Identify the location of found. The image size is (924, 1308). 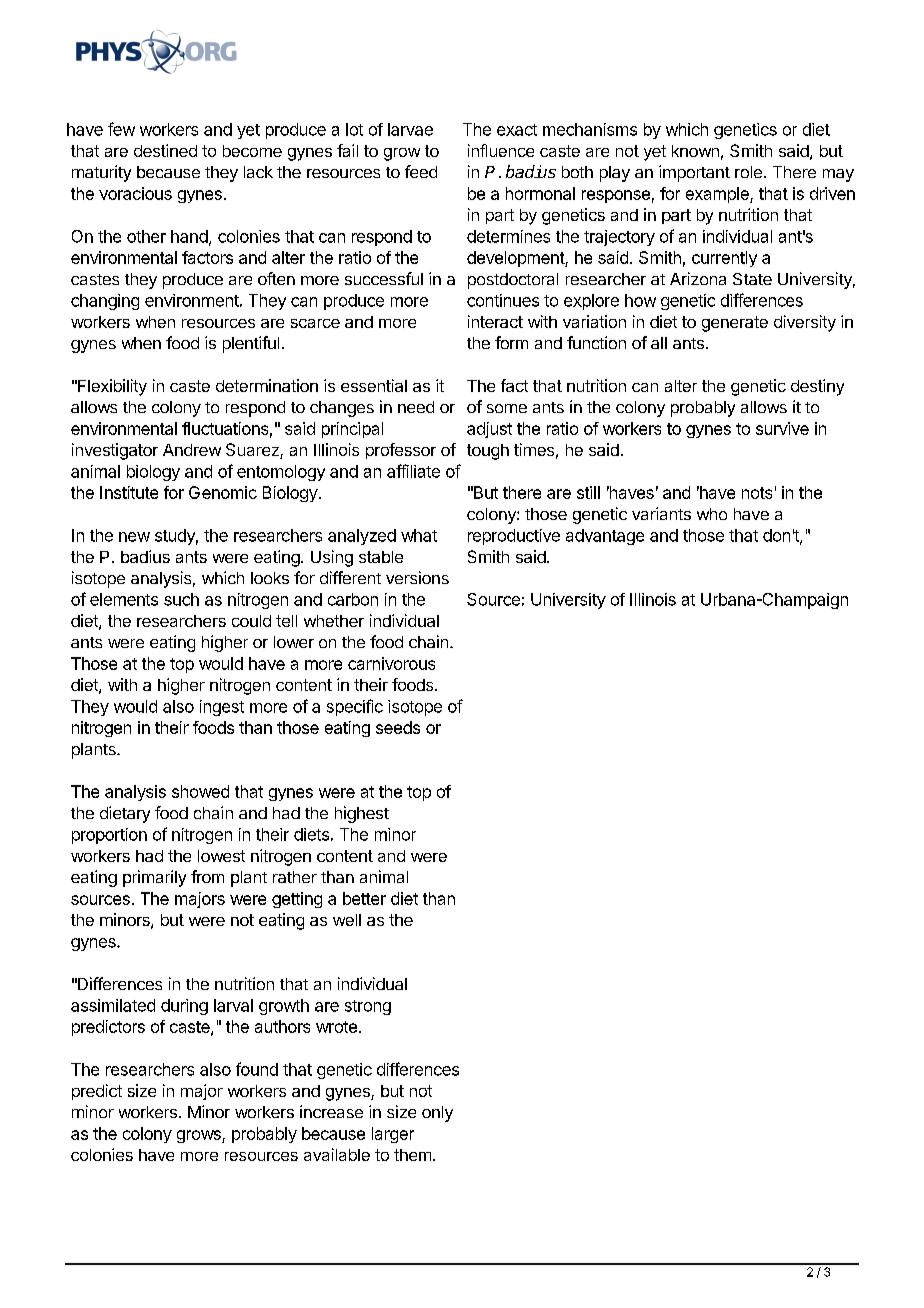
(257, 1069).
